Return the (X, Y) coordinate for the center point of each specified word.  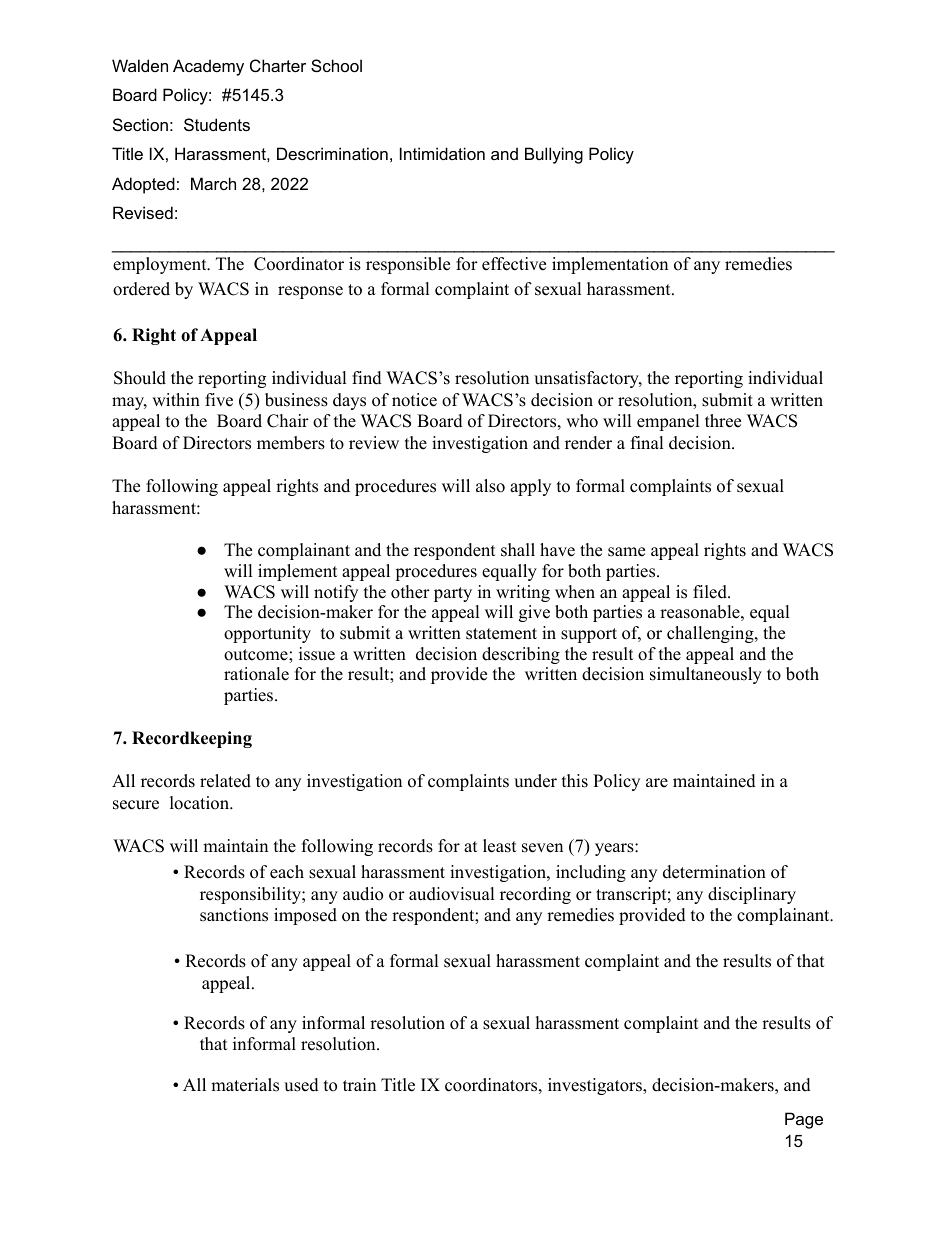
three (723, 421)
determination (714, 872)
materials (245, 1085)
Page (804, 1120)
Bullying (554, 155)
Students (217, 124)
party (453, 594)
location (200, 803)
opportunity (267, 634)
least (500, 846)
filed (711, 592)
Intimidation (442, 153)
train (359, 1084)
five (219, 400)
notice (414, 400)
